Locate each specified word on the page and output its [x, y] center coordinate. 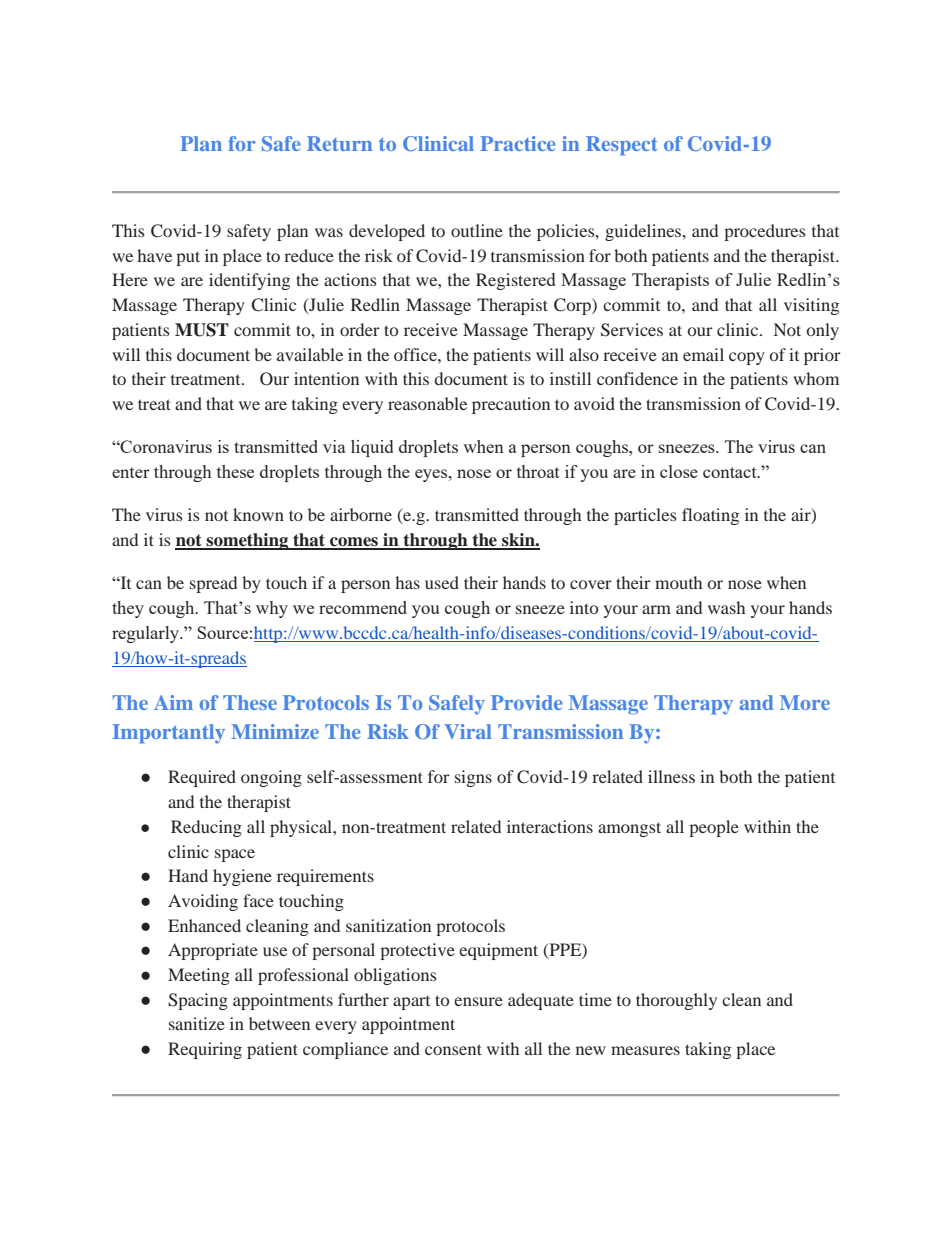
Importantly [168, 734]
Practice [518, 143]
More [805, 702]
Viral [468, 731]
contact [731, 472]
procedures [765, 232]
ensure [478, 1001]
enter [131, 472]
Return [339, 143]
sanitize [197, 1023]
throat [538, 471]
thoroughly [676, 1001]
